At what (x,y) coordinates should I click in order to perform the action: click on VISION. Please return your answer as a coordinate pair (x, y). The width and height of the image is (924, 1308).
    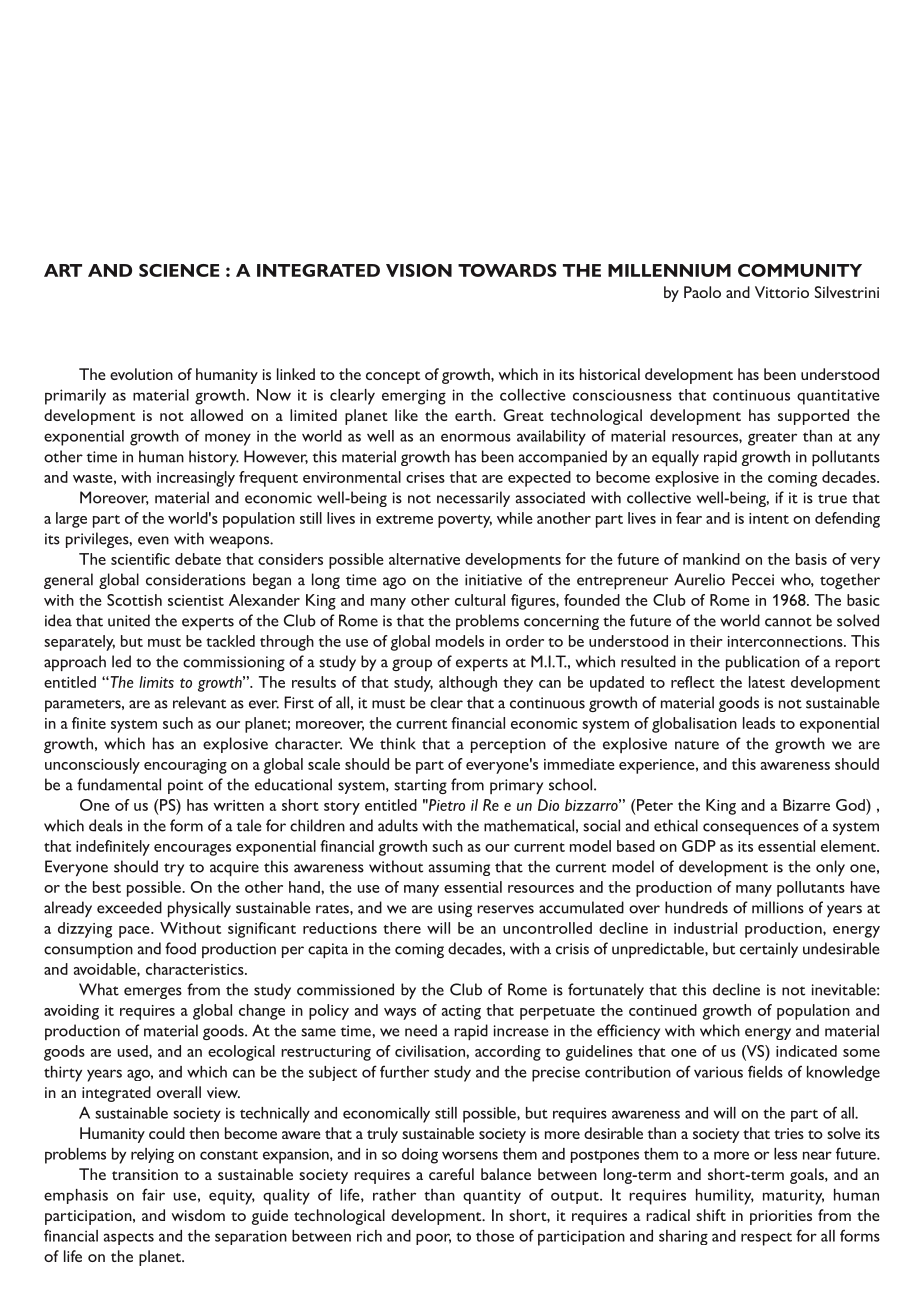
    Looking at the image, I should click on (419, 270).
